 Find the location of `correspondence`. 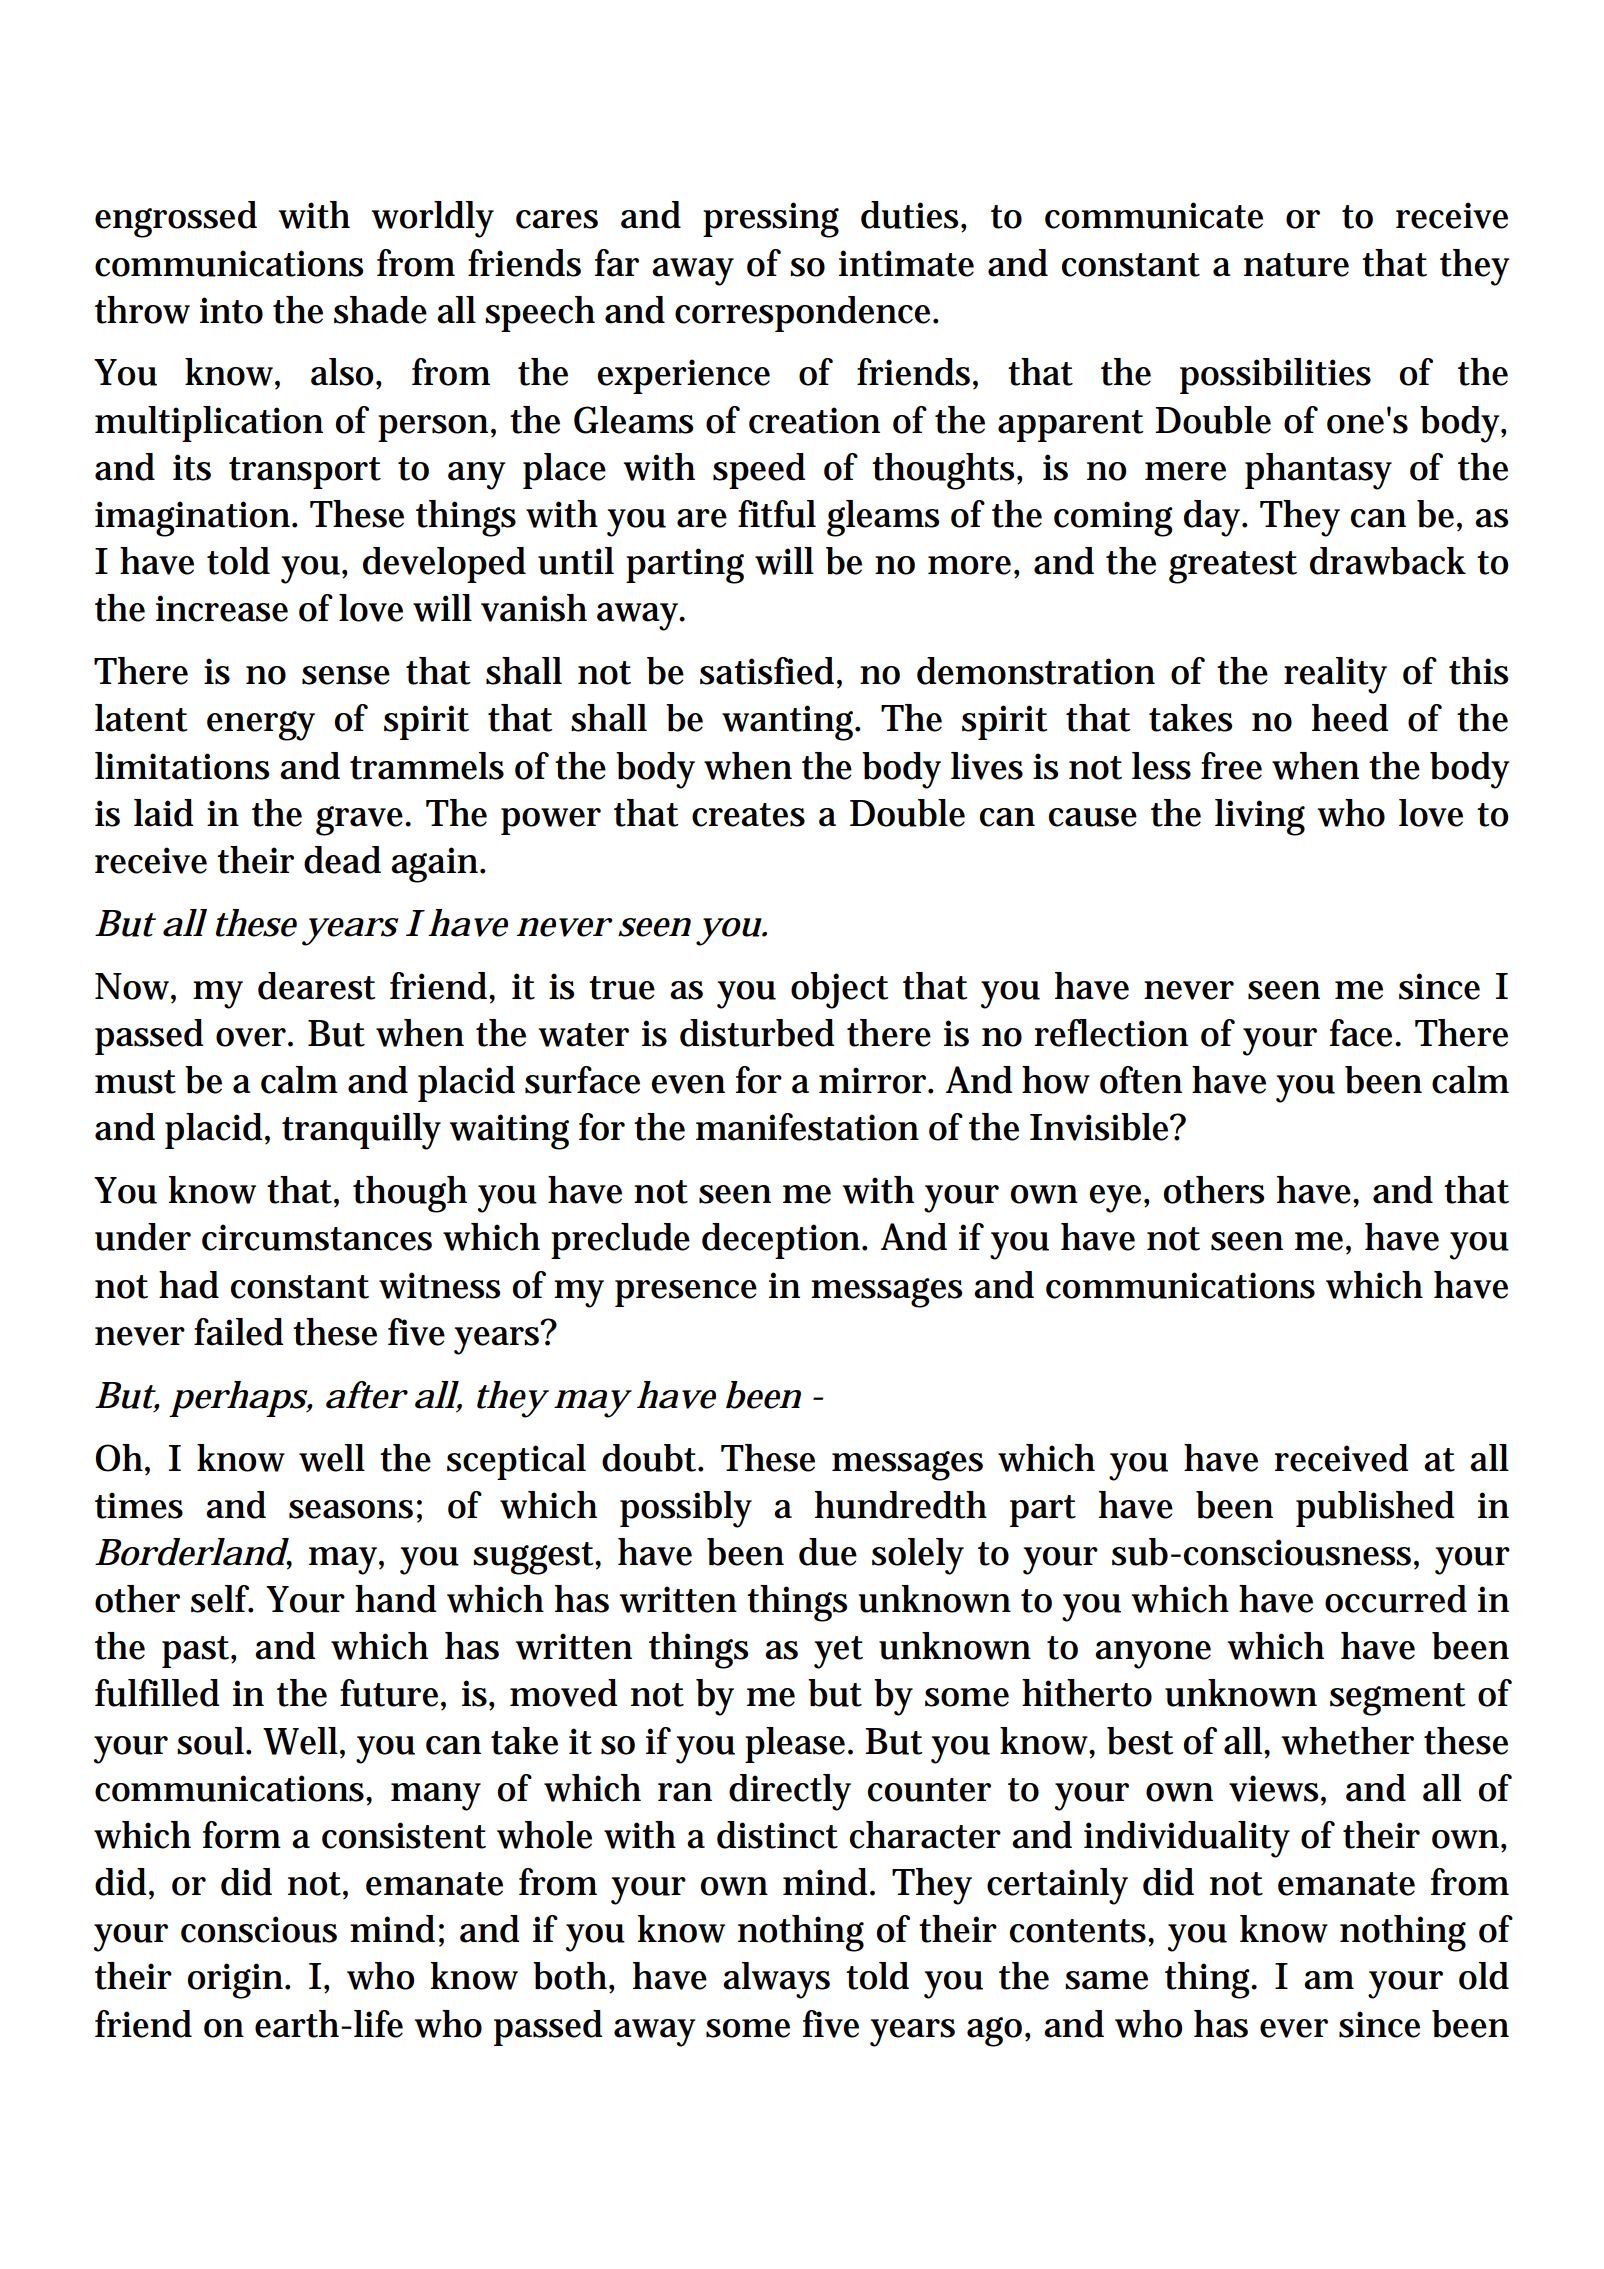

correspondence is located at coordinates (805, 314).
